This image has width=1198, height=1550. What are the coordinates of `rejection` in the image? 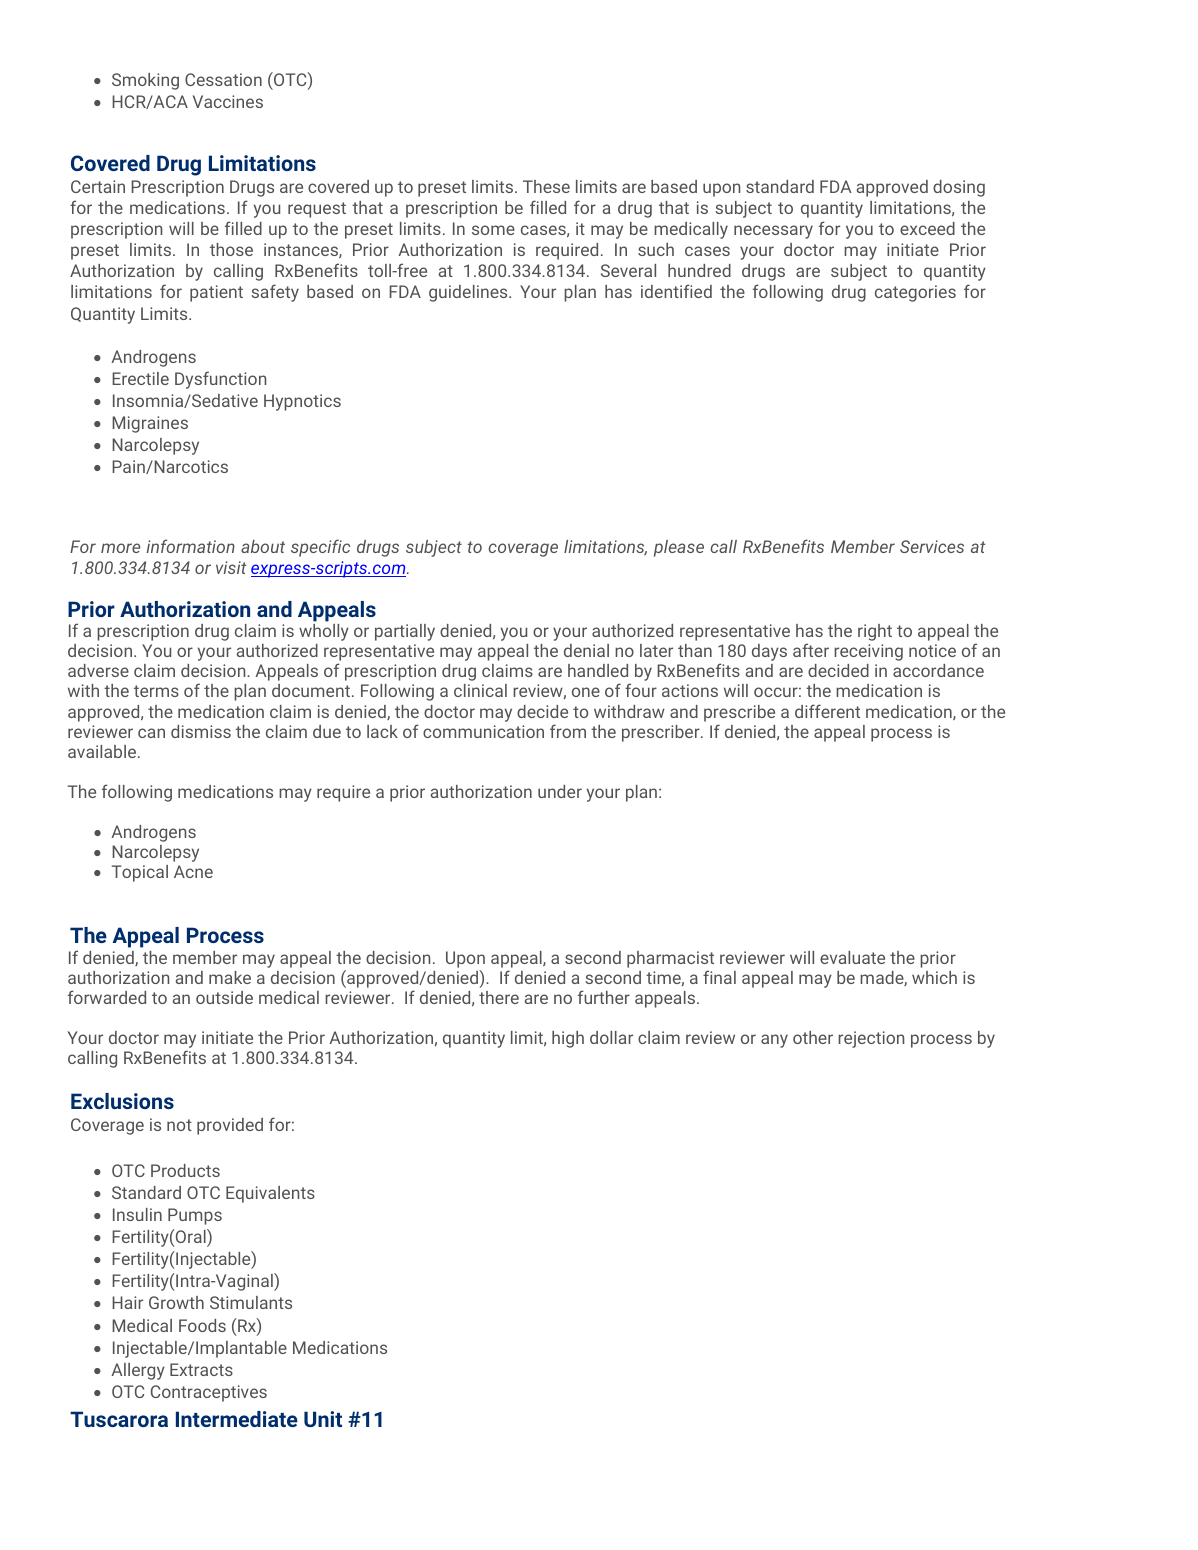 It's located at (871, 1039).
